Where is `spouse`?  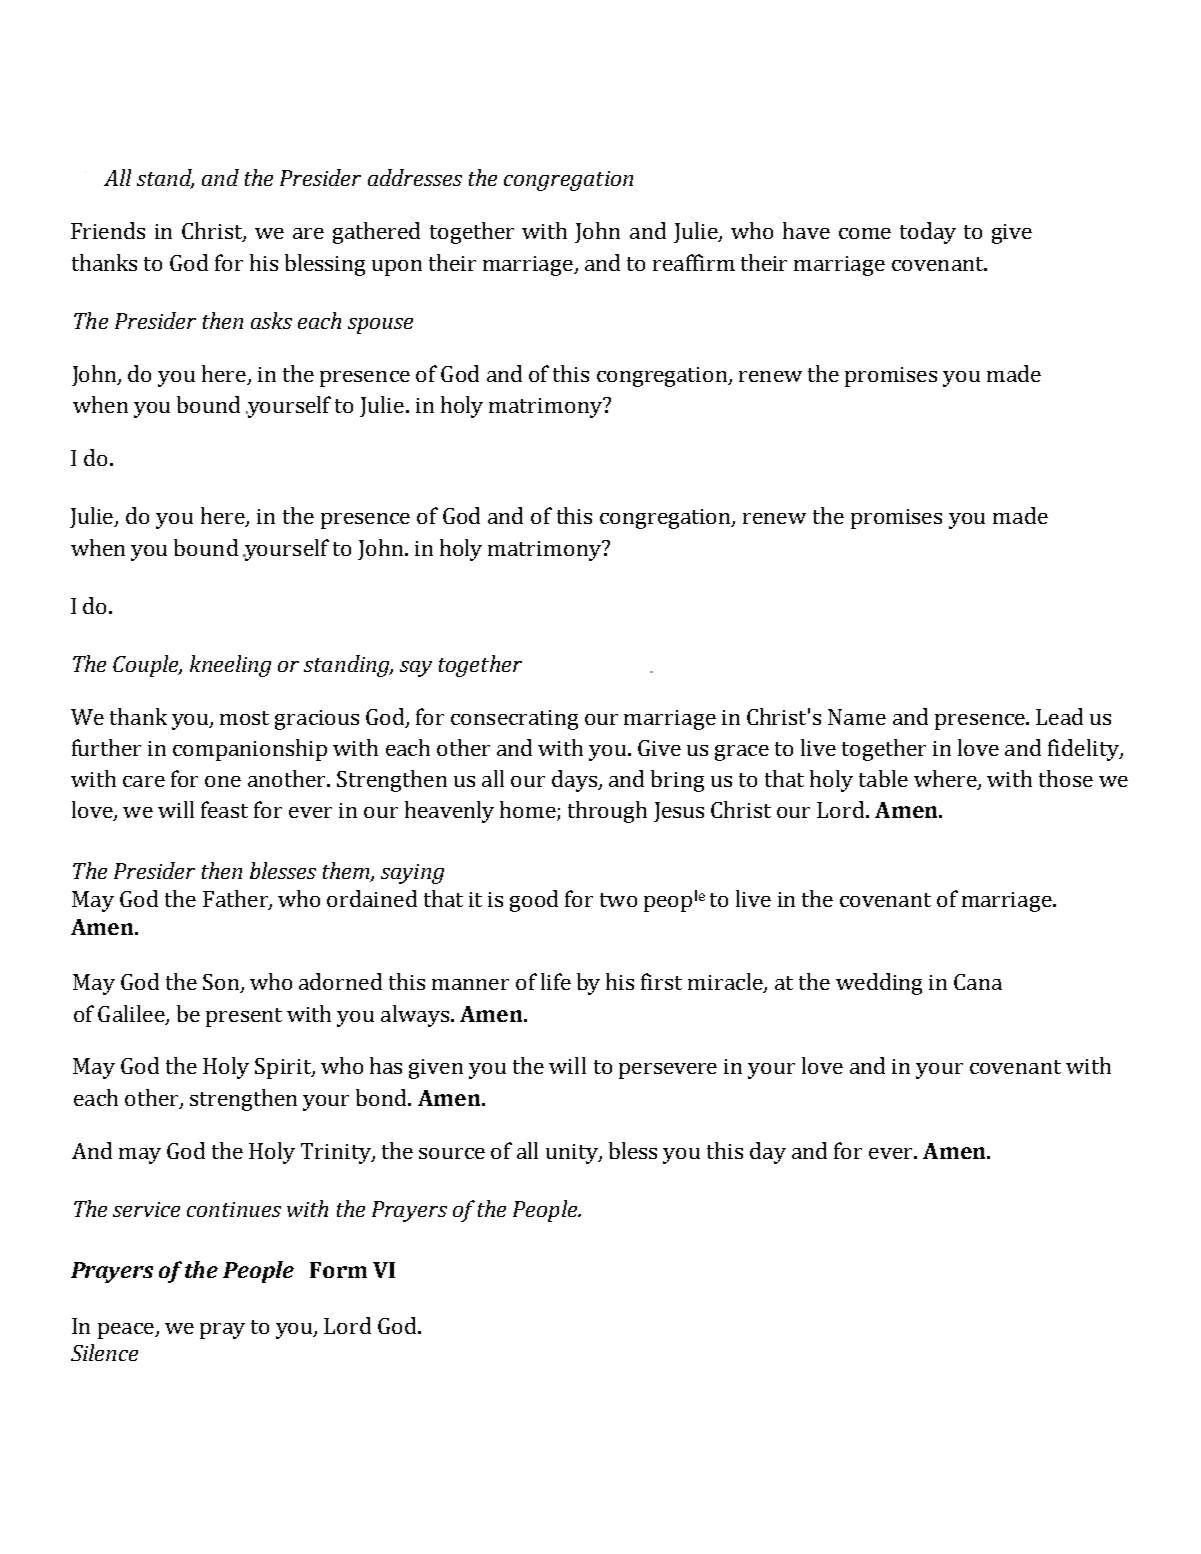 spouse is located at coordinates (380, 326).
